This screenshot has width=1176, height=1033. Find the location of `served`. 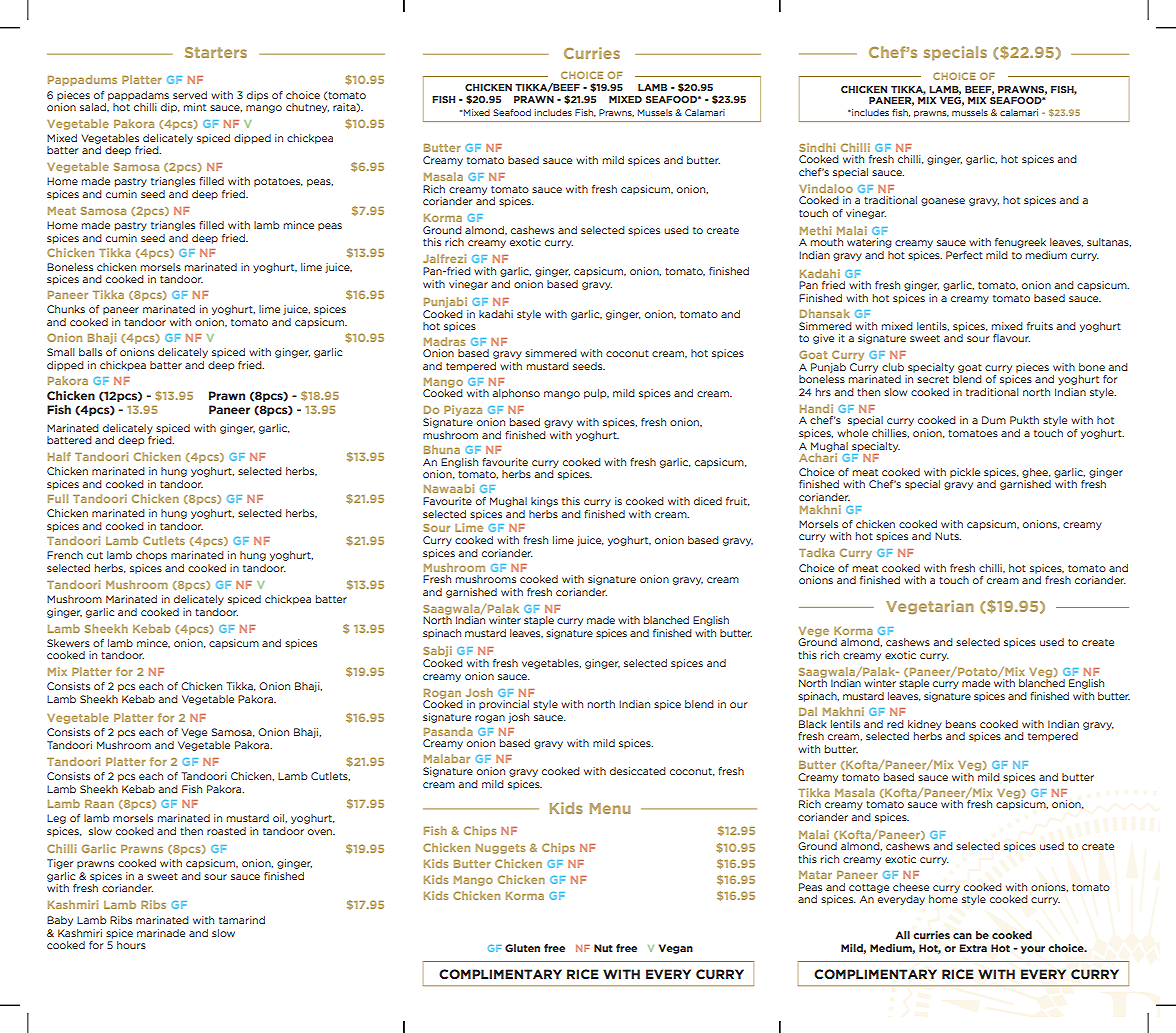

served is located at coordinates (190, 95).
